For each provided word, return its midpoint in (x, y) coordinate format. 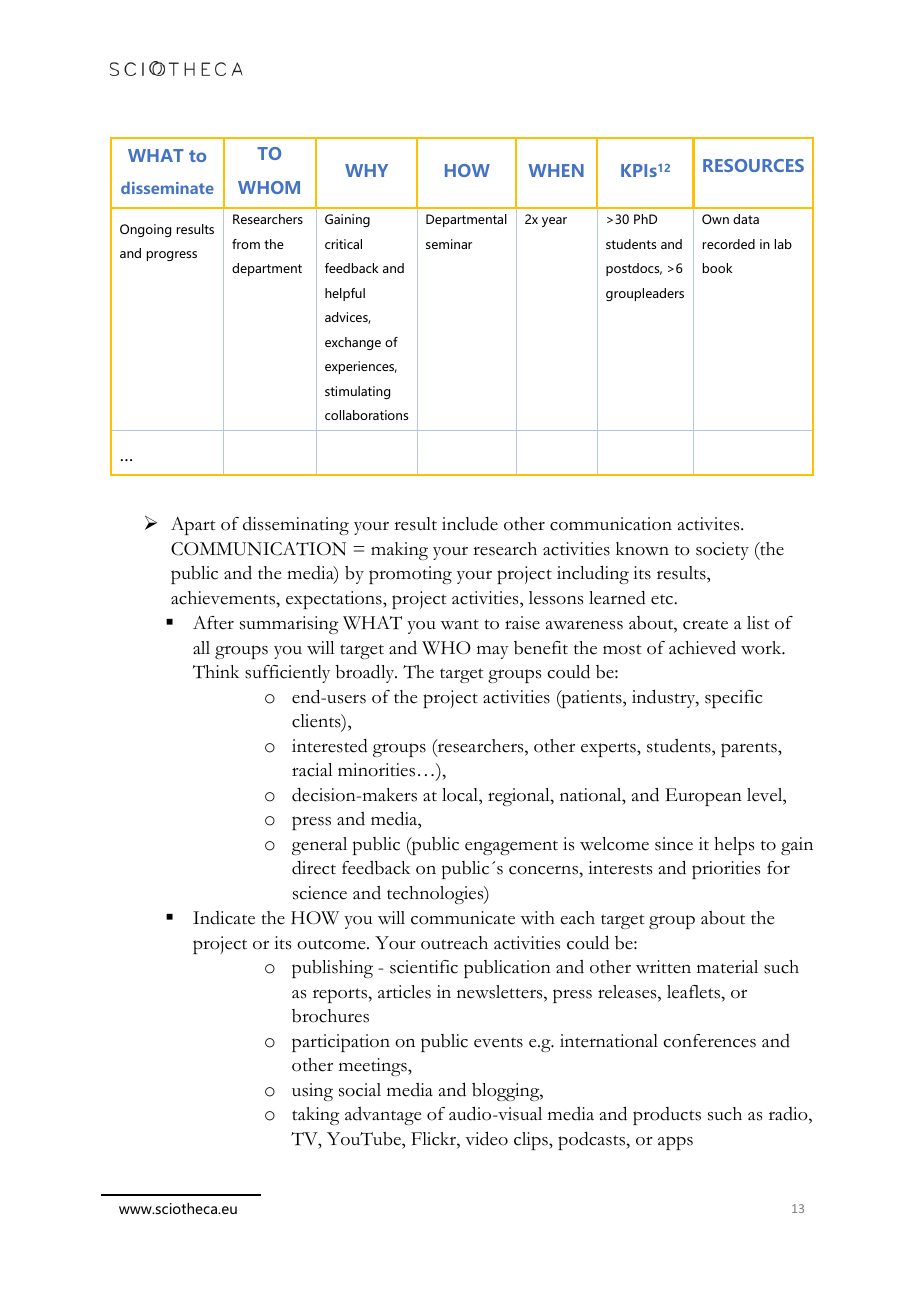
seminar (449, 244)
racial (312, 770)
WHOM (269, 187)
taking (315, 1116)
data (746, 219)
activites (710, 524)
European (703, 797)
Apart (193, 526)
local (461, 795)
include (470, 524)
